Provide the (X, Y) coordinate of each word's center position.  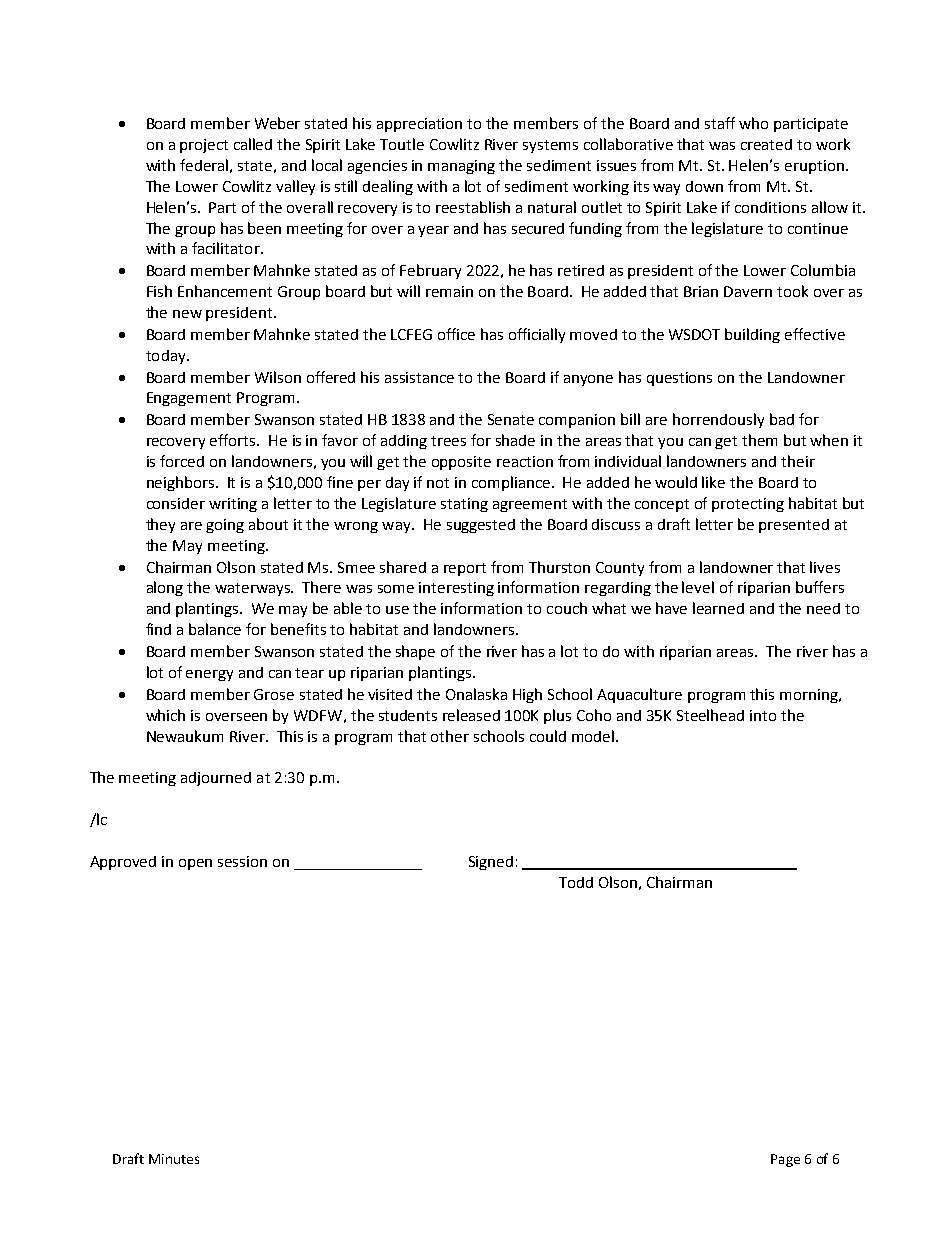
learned (718, 608)
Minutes (174, 1159)
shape (415, 652)
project (204, 146)
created (766, 144)
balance (215, 629)
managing (461, 167)
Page (785, 1160)
